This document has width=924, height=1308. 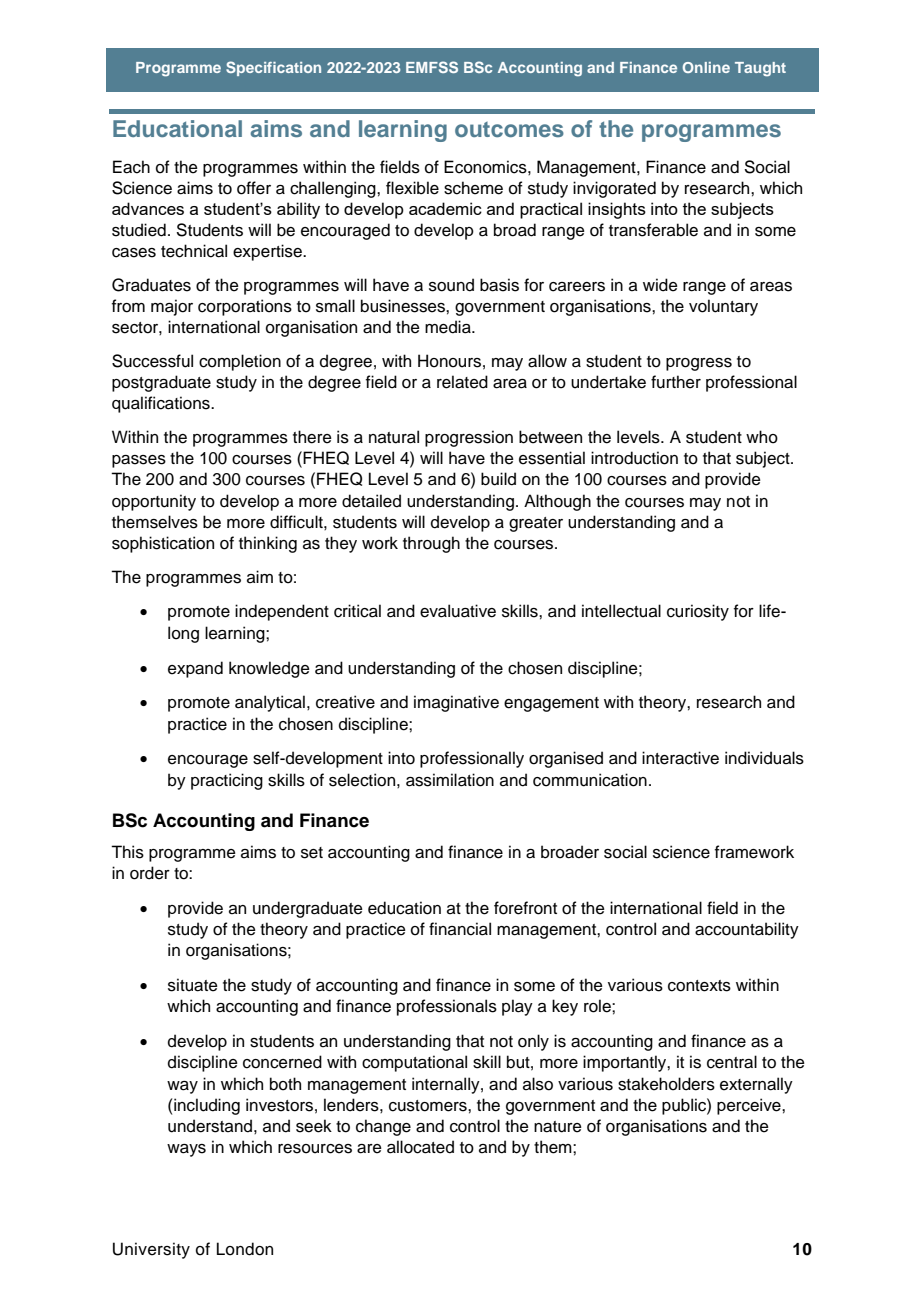 I want to click on Specification, so click(x=273, y=68).
